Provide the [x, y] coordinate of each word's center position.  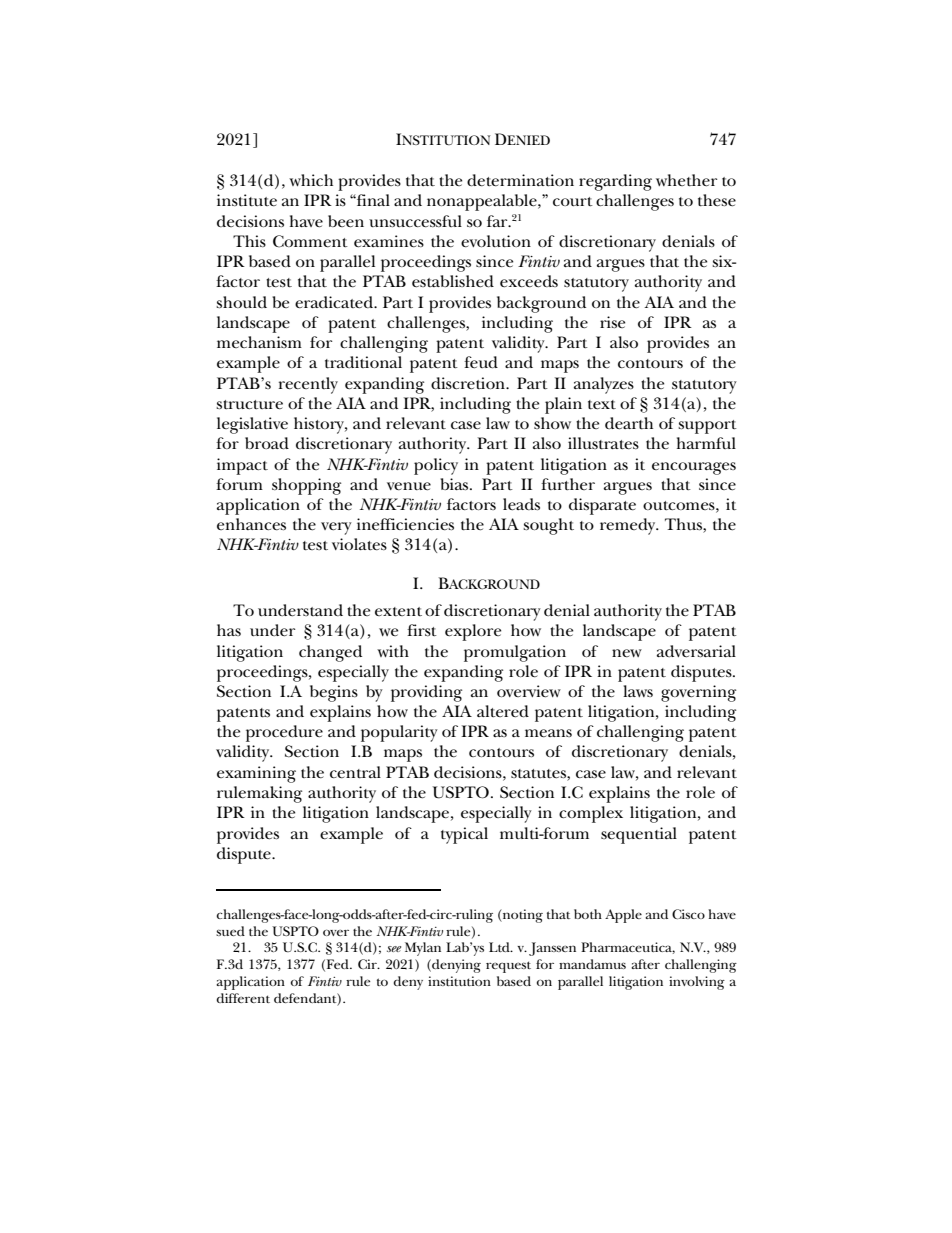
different [243, 998]
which [311, 180]
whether [686, 180]
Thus [684, 525]
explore [473, 632]
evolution [496, 241]
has [229, 630]
